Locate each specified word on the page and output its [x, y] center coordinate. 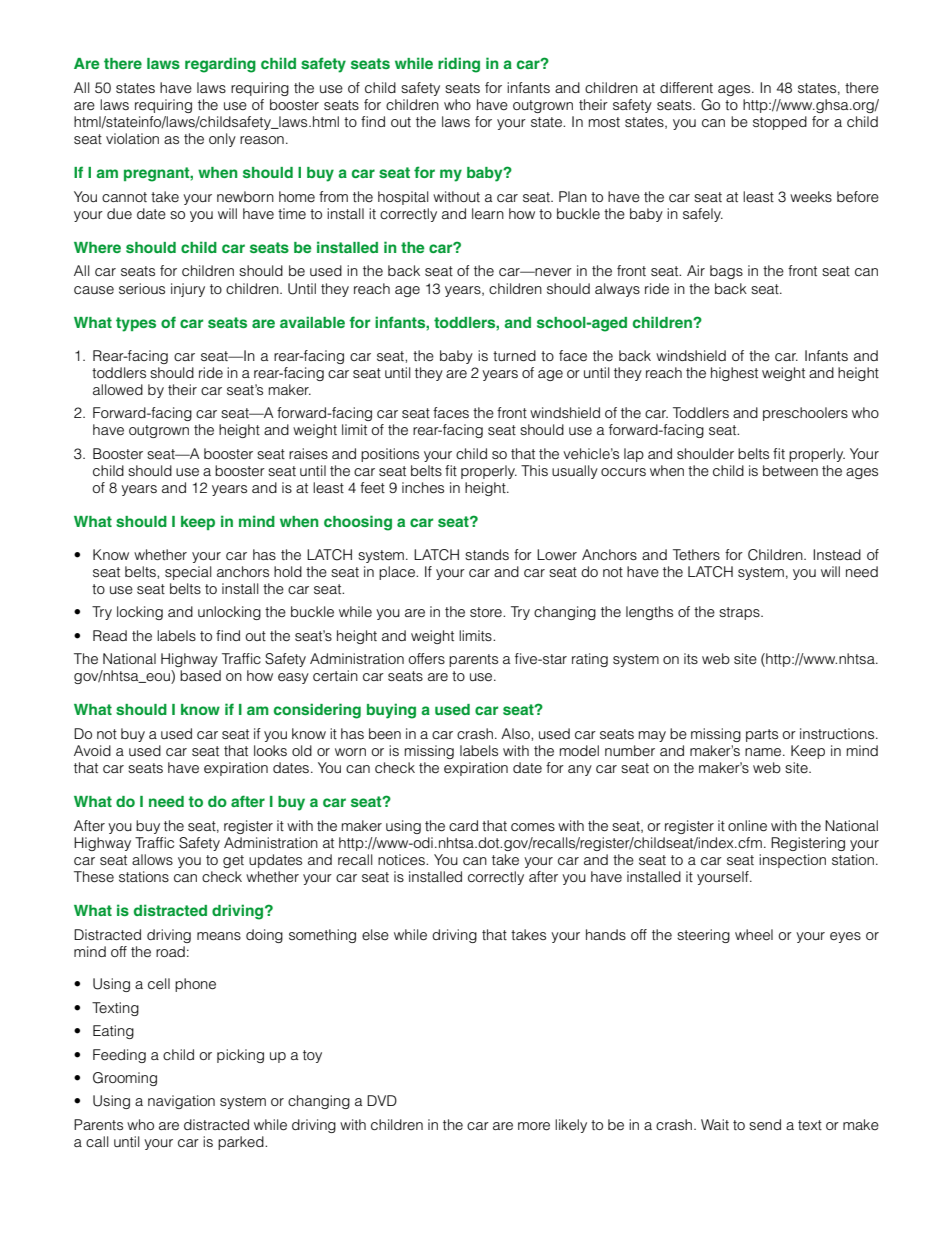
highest [734, 374]
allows [152, 859]
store [487, 612]
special [188, 573]
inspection [792, 861]
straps [740, 613]
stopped [780, 123]
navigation [181, 1102]
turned [514, 356]
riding [459, 65]
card [463, 825]
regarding [220, 65]
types [136, 324]
